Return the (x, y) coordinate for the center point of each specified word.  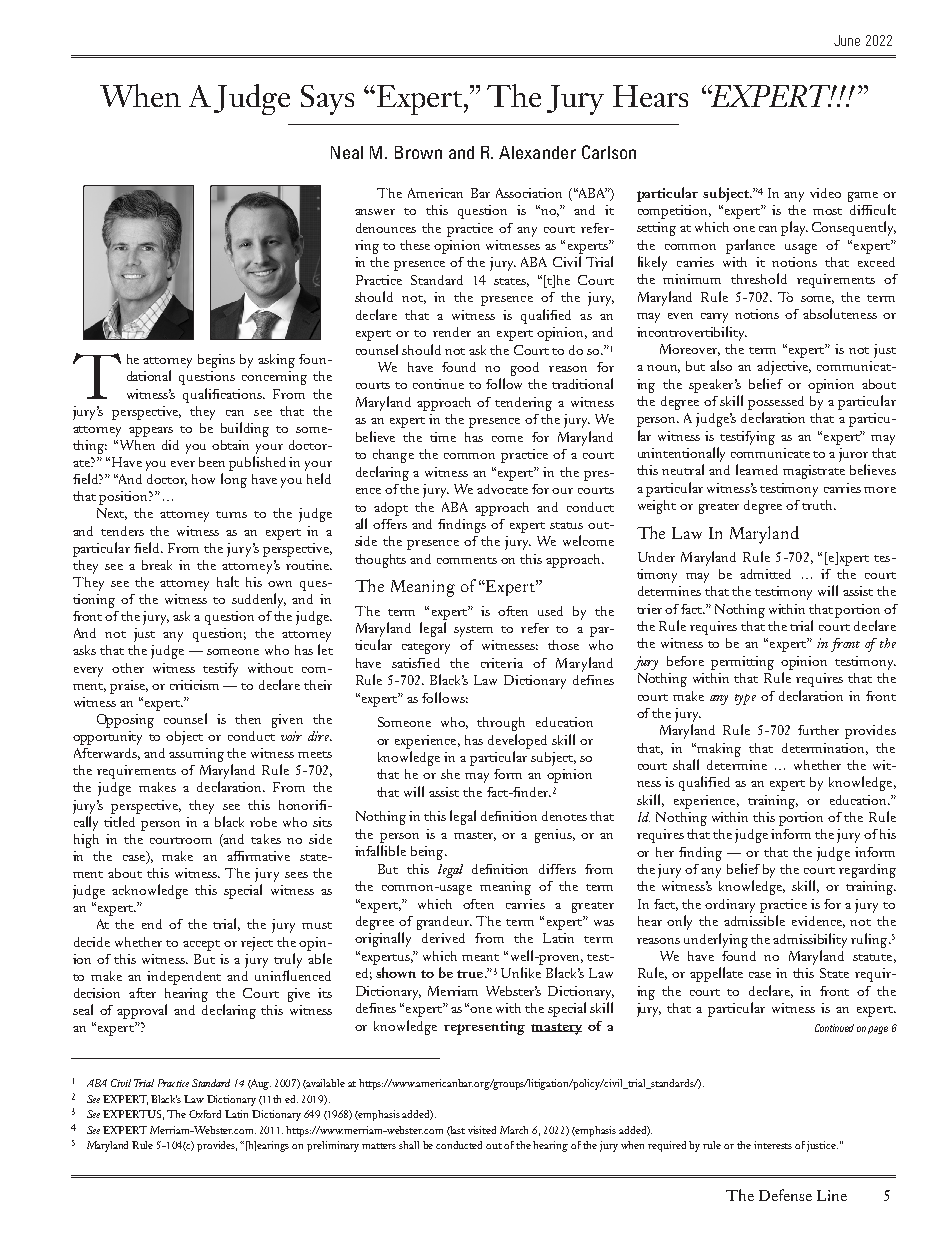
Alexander (537, 152)
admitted (765, 574)
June (847, 40)
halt (228, 581)
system (473, 631)
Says (327, 100)
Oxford (205, 1114)
